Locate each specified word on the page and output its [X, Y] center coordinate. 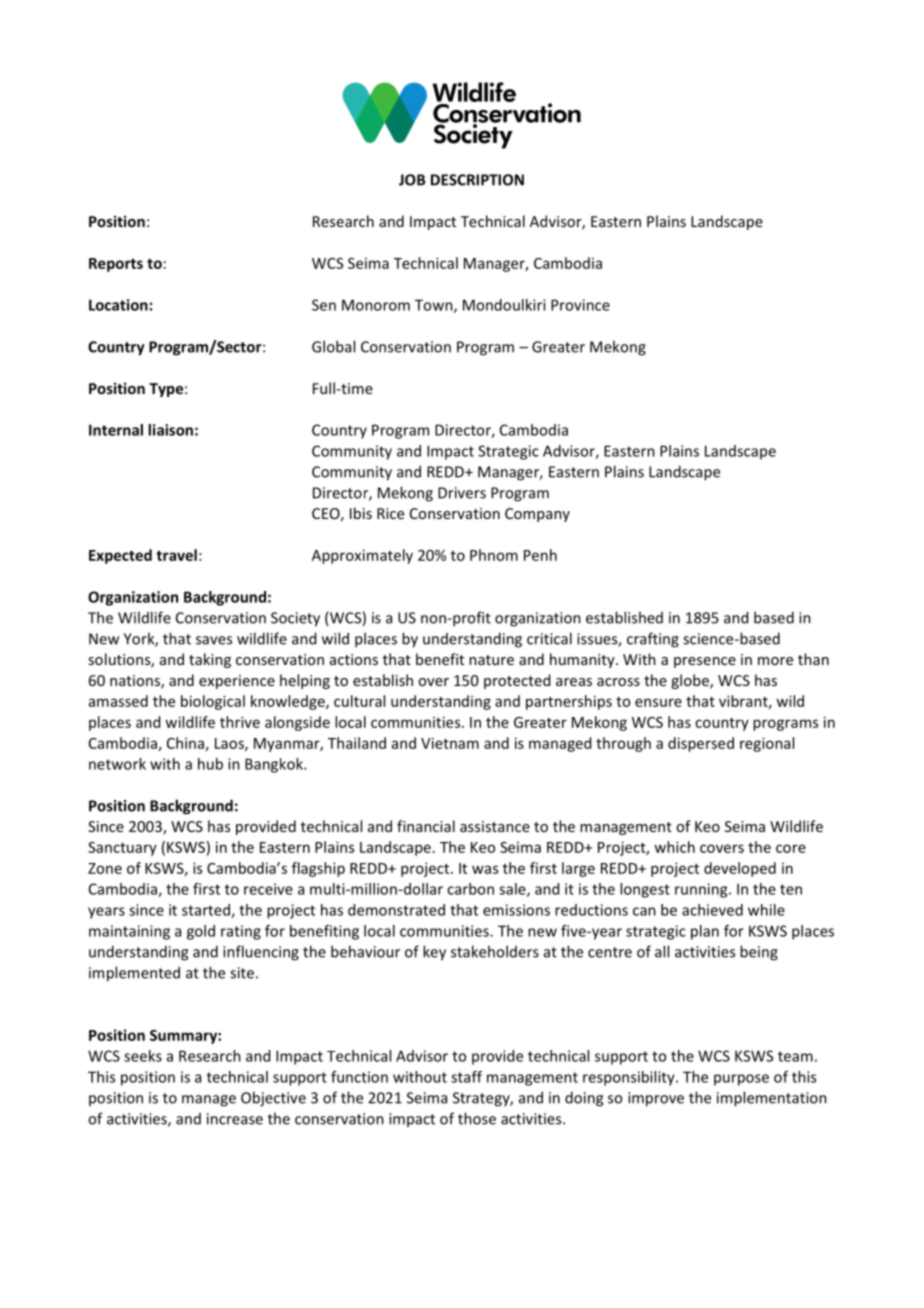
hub [210, 764]
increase [235, 1119]
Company [537, 515]
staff [466, 1077]
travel [176, 555]
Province [580, 305]
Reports [116, 265]
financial [426, 826]
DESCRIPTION [477, 180]
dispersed [701, 744]
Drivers [462, 493]
